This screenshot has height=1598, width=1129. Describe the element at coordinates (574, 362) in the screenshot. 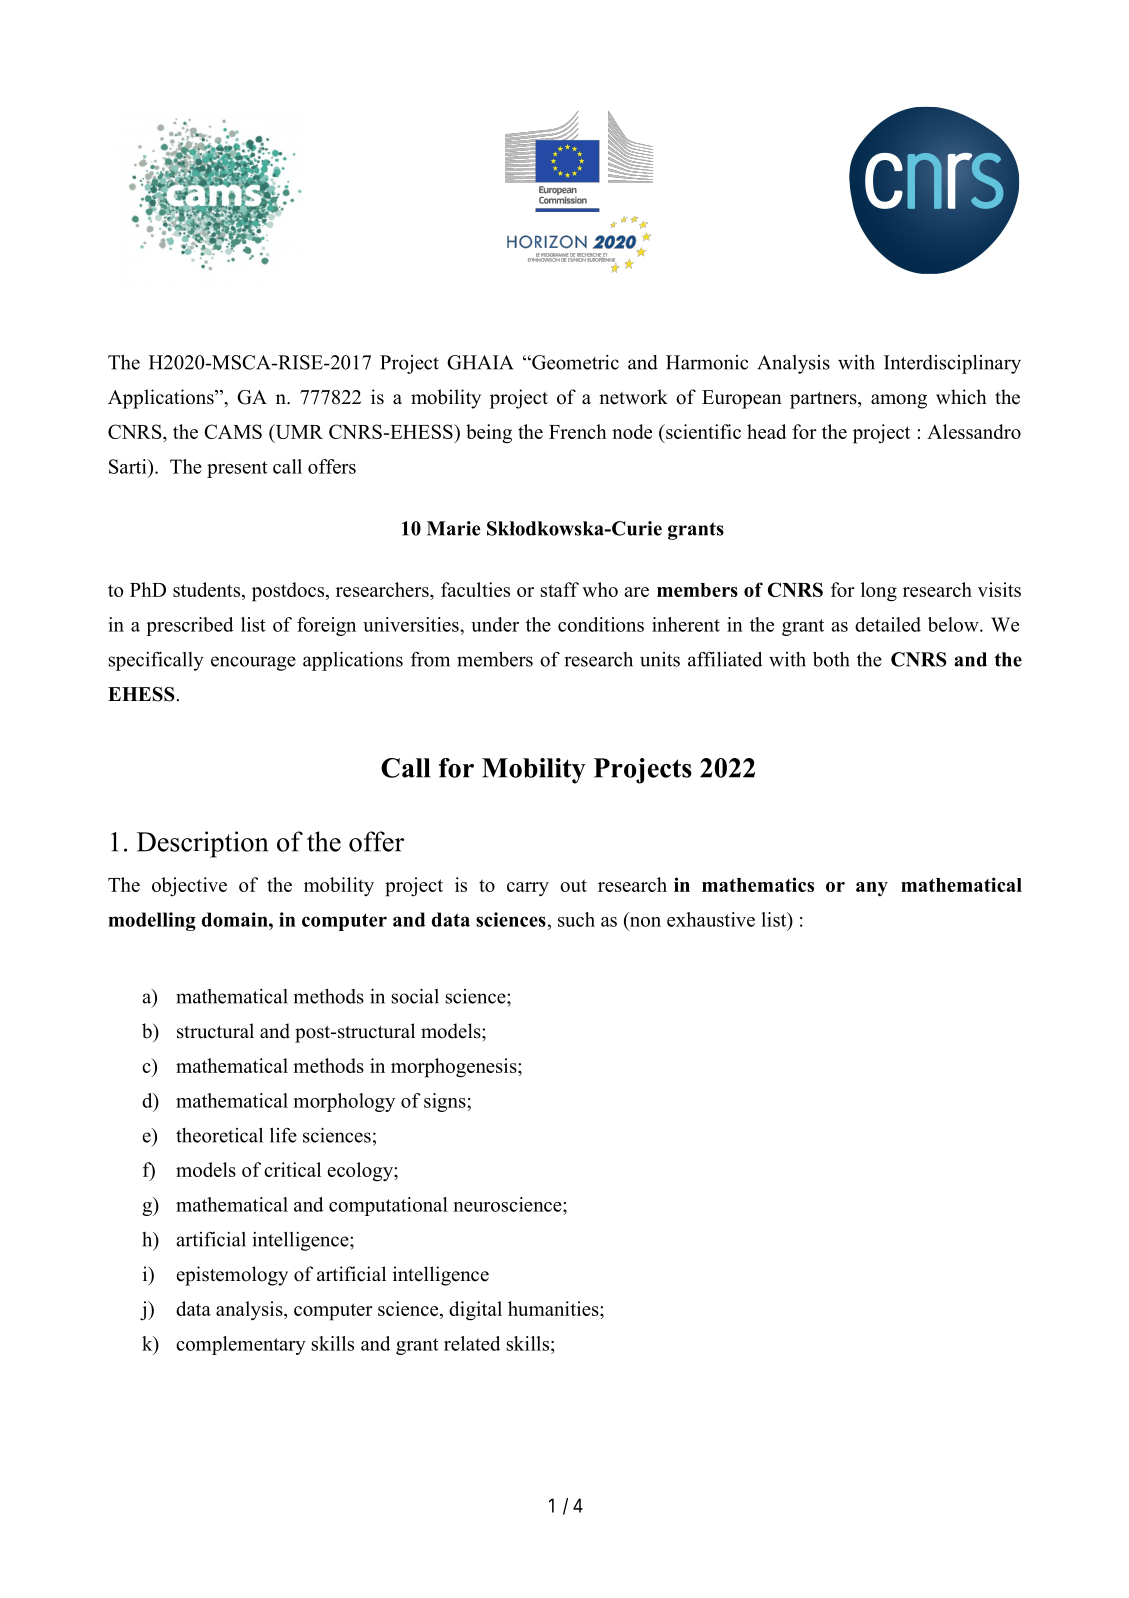

I see `Geometric` at that location.
